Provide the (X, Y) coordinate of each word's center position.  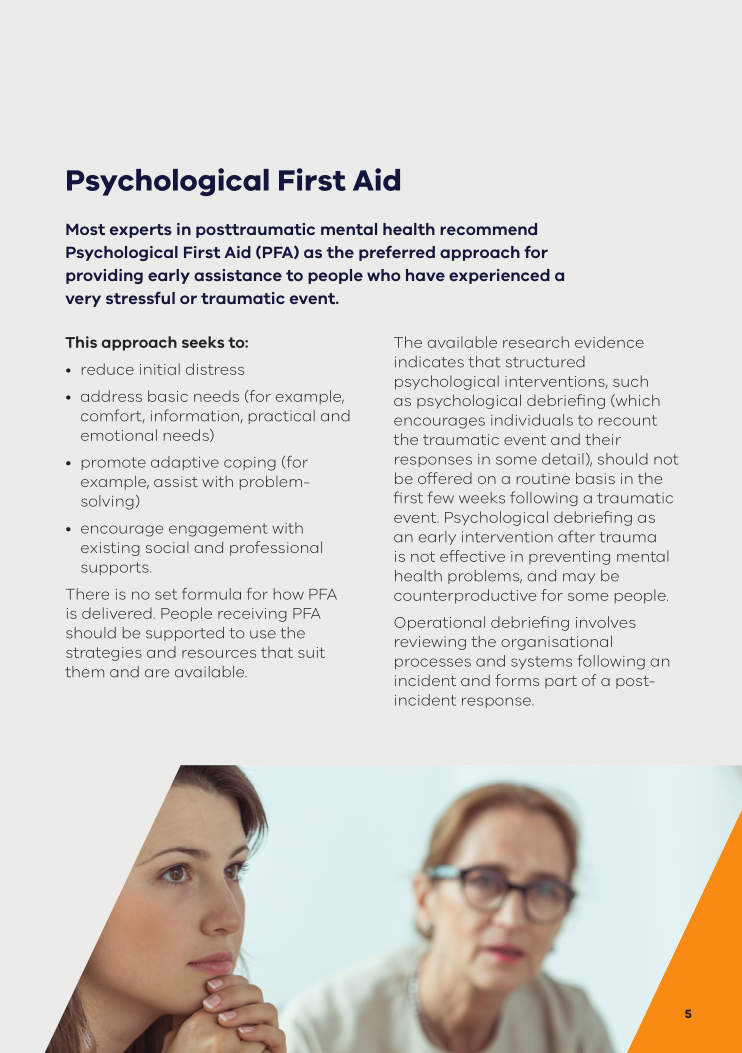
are (157, 673)
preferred (397, 253)
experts (141, 231)
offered (445, 478)
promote (114, 463)
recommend (488, 229)
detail (563, 459)
